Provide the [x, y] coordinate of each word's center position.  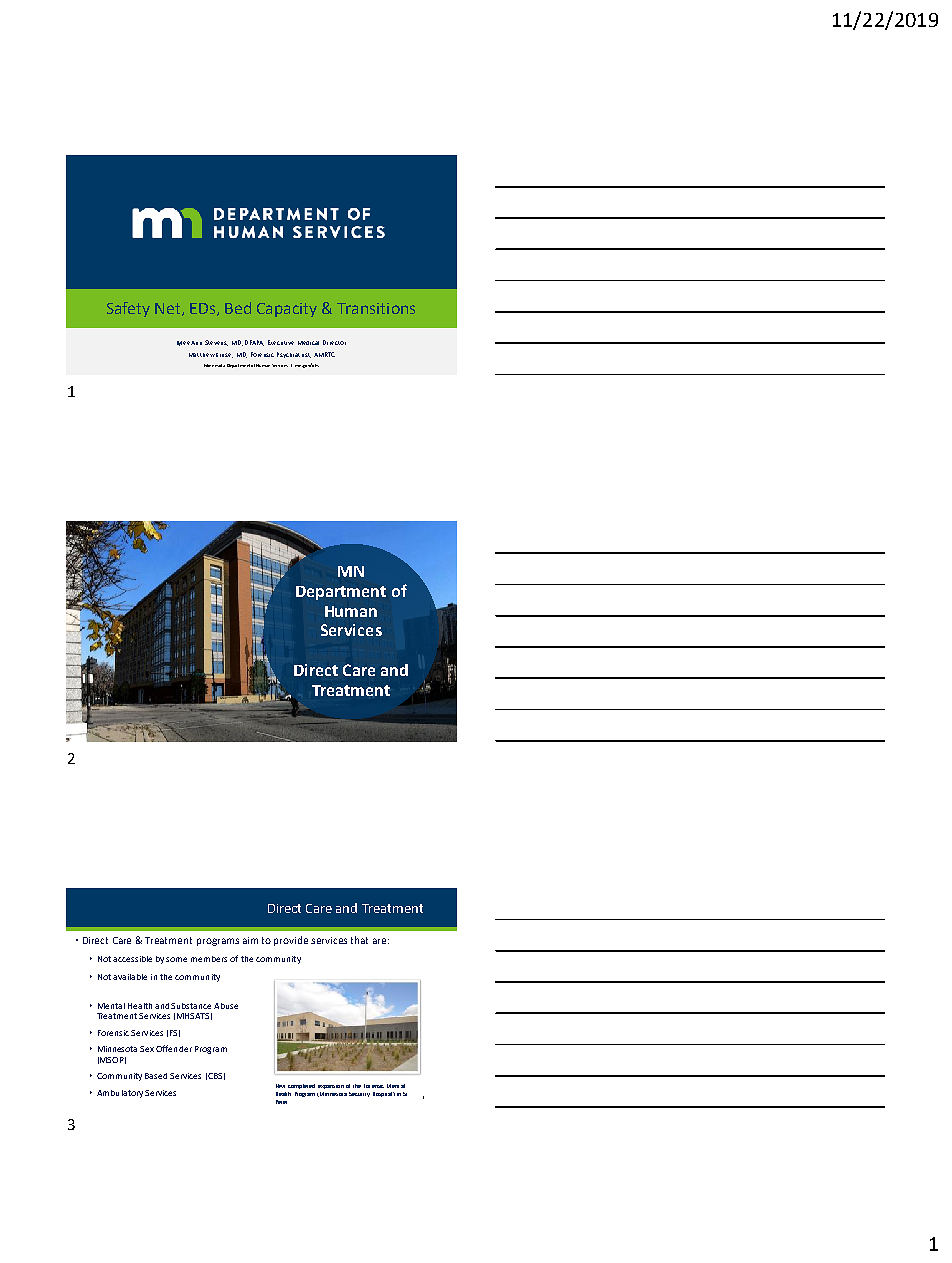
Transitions [376, 308]
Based [156, 1076]
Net [169, 309]
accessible [132, 959]
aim [250, 940]
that [359, 940]
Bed [238, 308]
